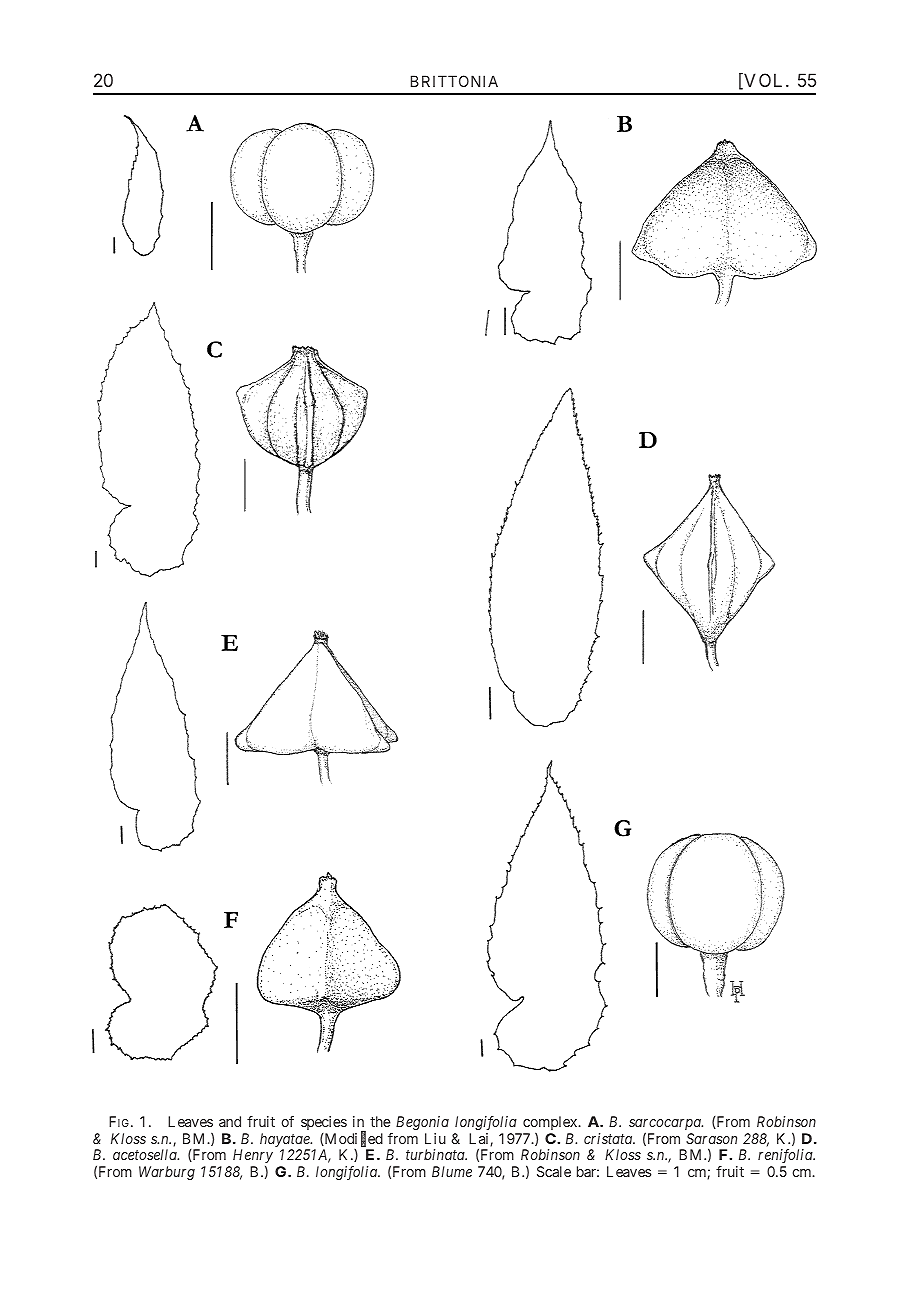  What do you see at coordinates (324, 1124) in the document?
I see `species` at bounding box center [324, 1124].
